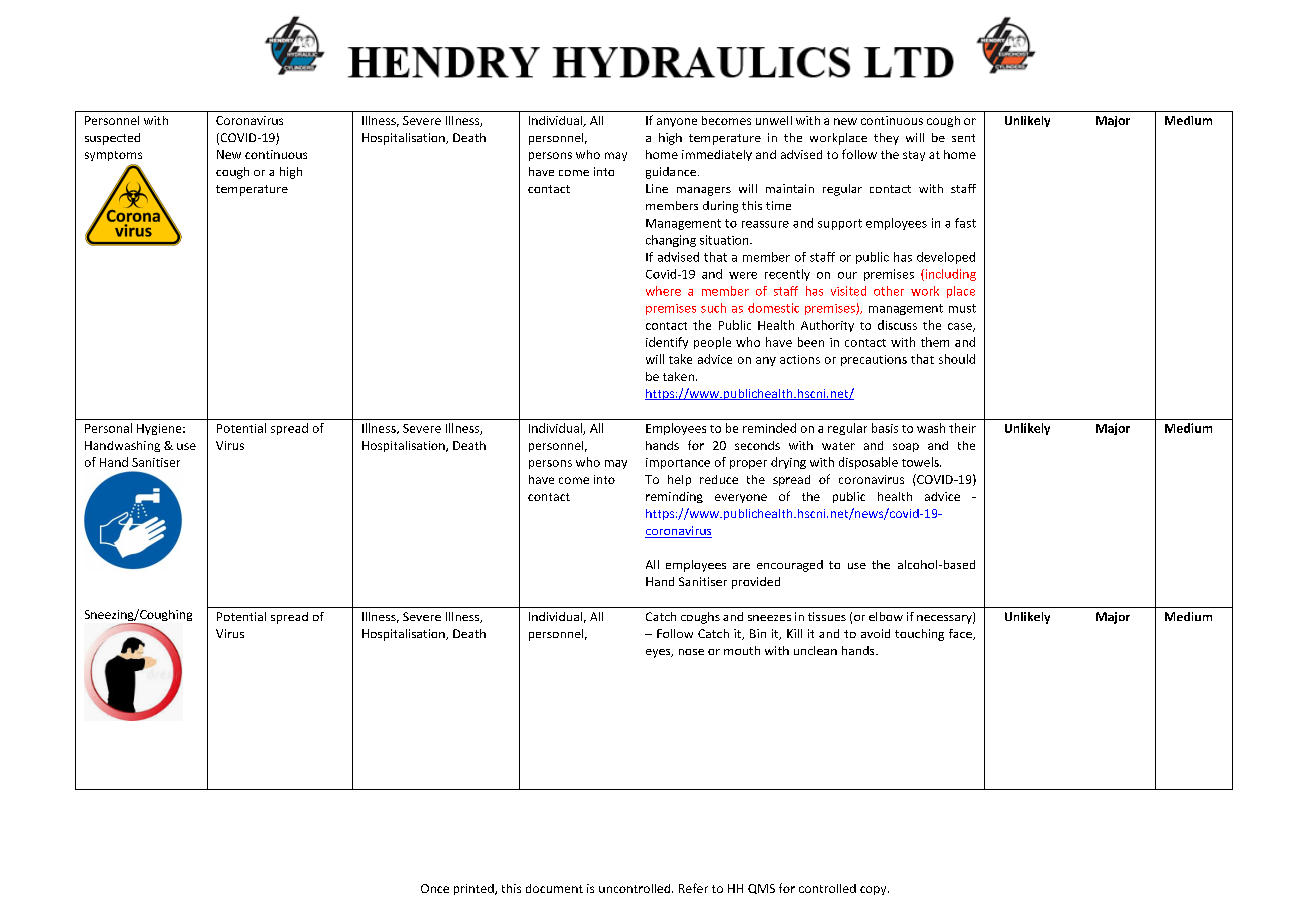 The image size is (1308, 924). What do you see at coordinates (868, 463) in the screenshot?
I see `disposable` at bounding box center [868, 463].
